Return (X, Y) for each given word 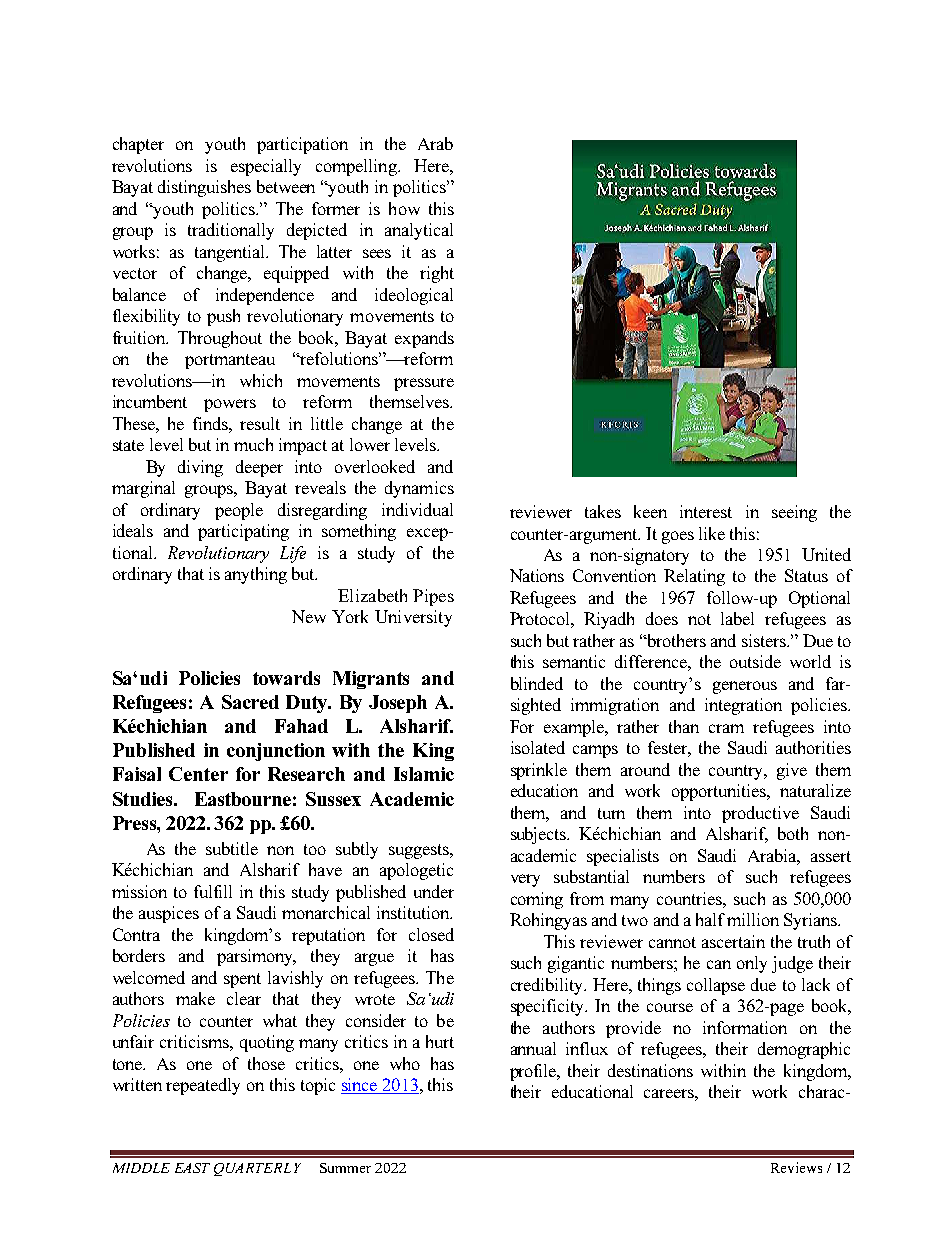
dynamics (419, 489)
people (239, 511)
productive (760, 814)
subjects (540, 835)
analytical (419, 231)
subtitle (232, 848)
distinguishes (204, 188)
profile (534, 1072)
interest (706, 511)
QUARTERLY (257, 1169)
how (404, 208)
